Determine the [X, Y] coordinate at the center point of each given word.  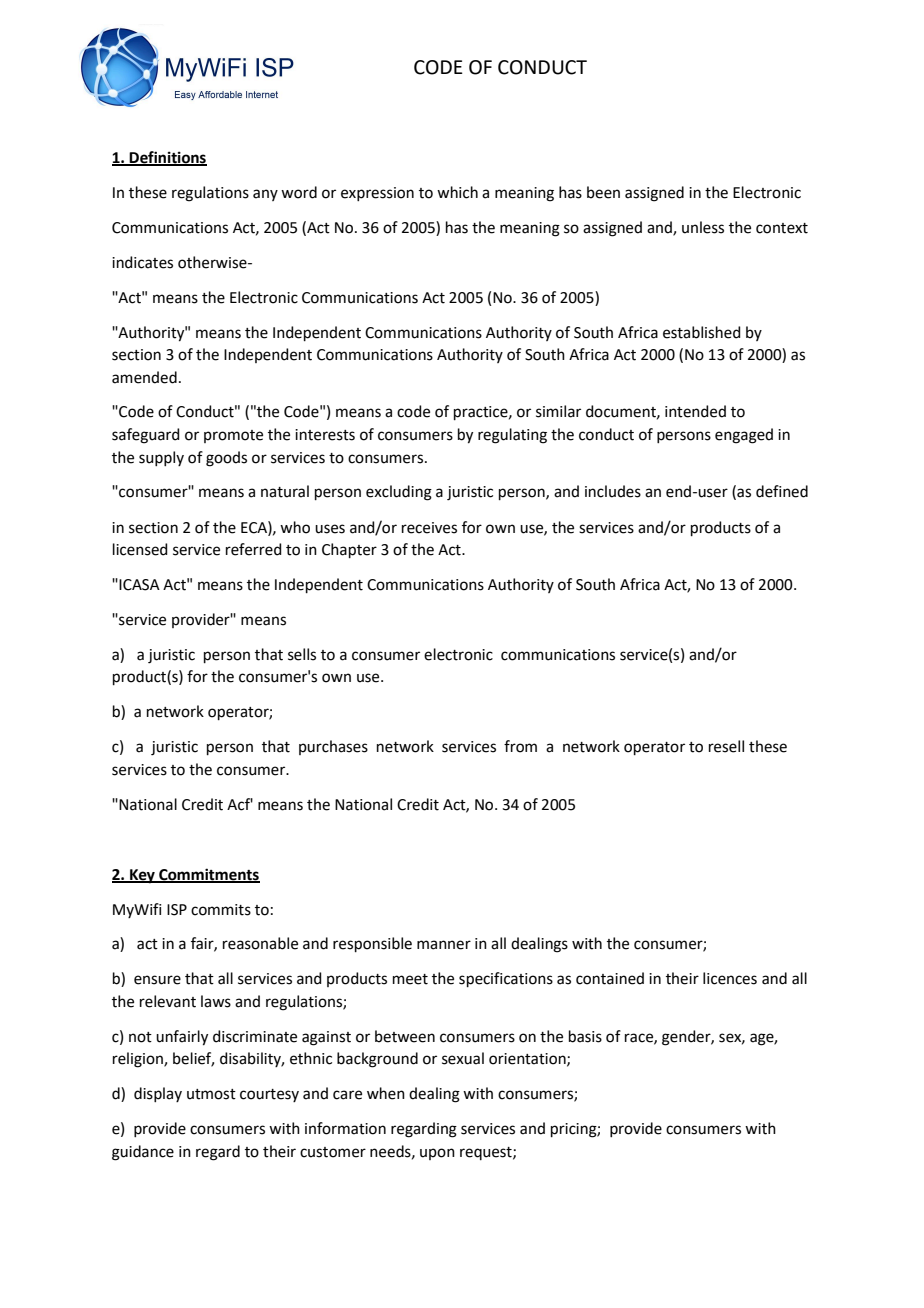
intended [695, 411]
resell [726, 746]
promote [233, 436]
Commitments [208, 875]
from [520, 746]
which [457, 192]
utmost [211, 1094]
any [265, 195]
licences [730, 978]
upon [437, 1154]
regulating [512, 436]
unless [703, 227]
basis [585, 1036]
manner [444, 945]
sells [302, 654]
